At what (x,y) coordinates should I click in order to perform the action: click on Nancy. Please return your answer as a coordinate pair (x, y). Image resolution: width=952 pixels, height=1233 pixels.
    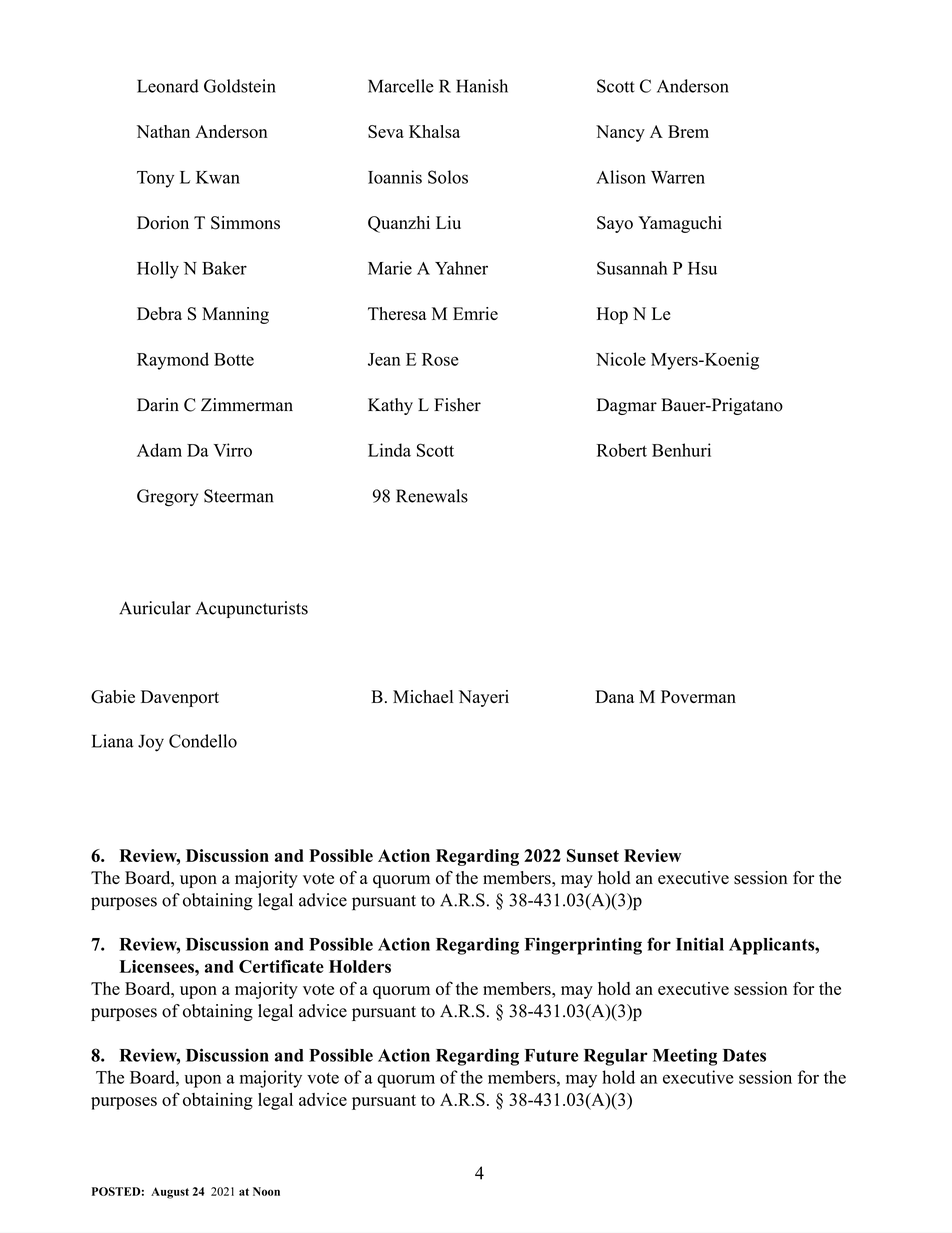
    Looking at the image, I should click on (620, 133).
